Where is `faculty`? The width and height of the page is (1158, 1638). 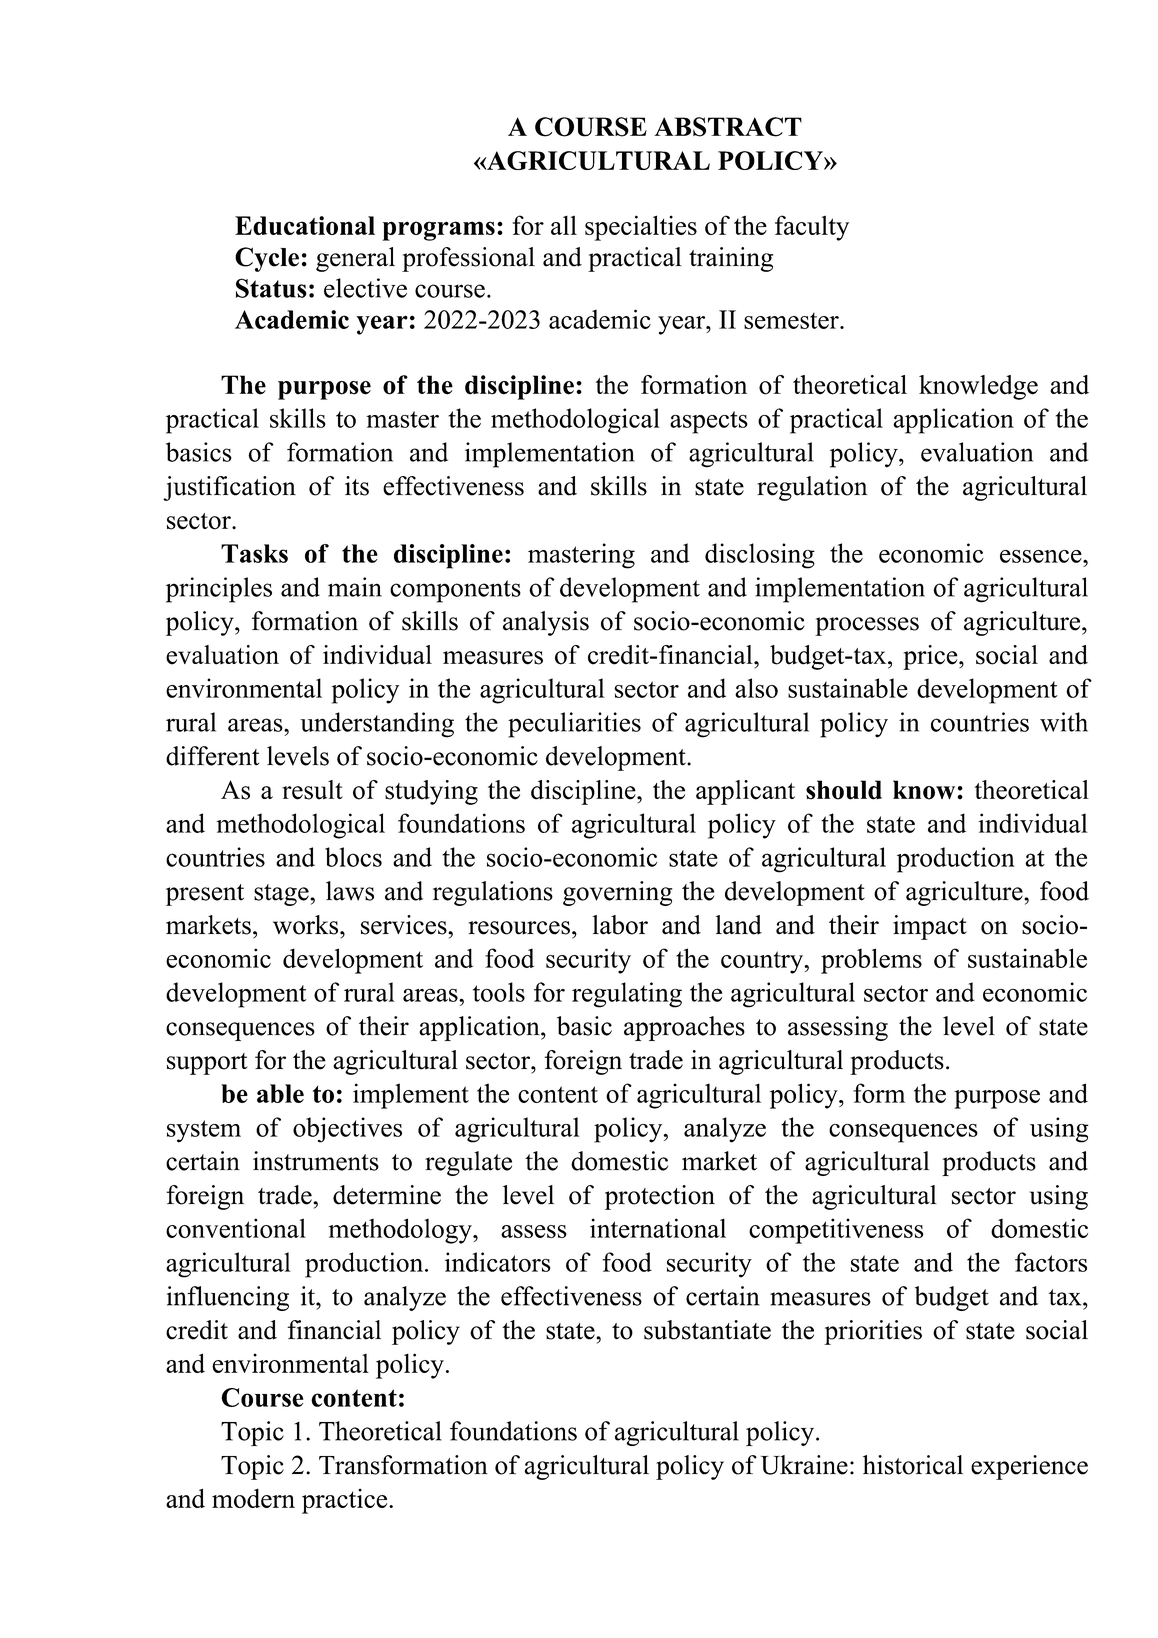 faculty is located at coordinates (812, 228).
